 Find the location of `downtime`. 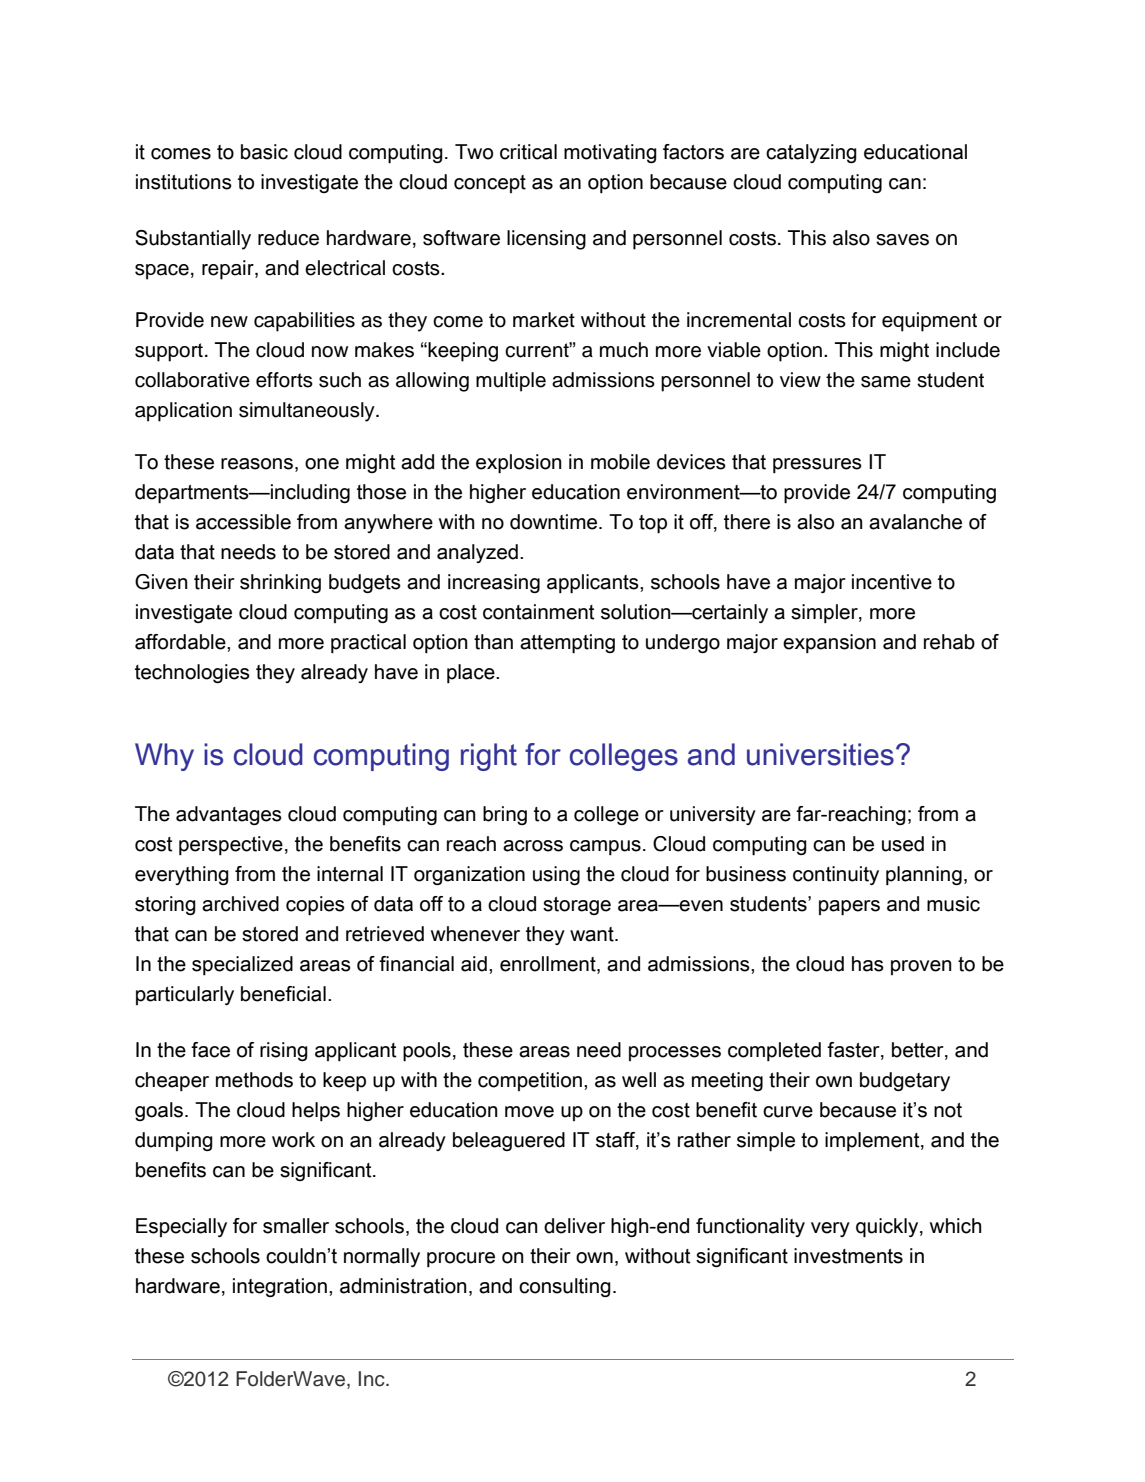

downtime is located at coordinates (555, 522).
